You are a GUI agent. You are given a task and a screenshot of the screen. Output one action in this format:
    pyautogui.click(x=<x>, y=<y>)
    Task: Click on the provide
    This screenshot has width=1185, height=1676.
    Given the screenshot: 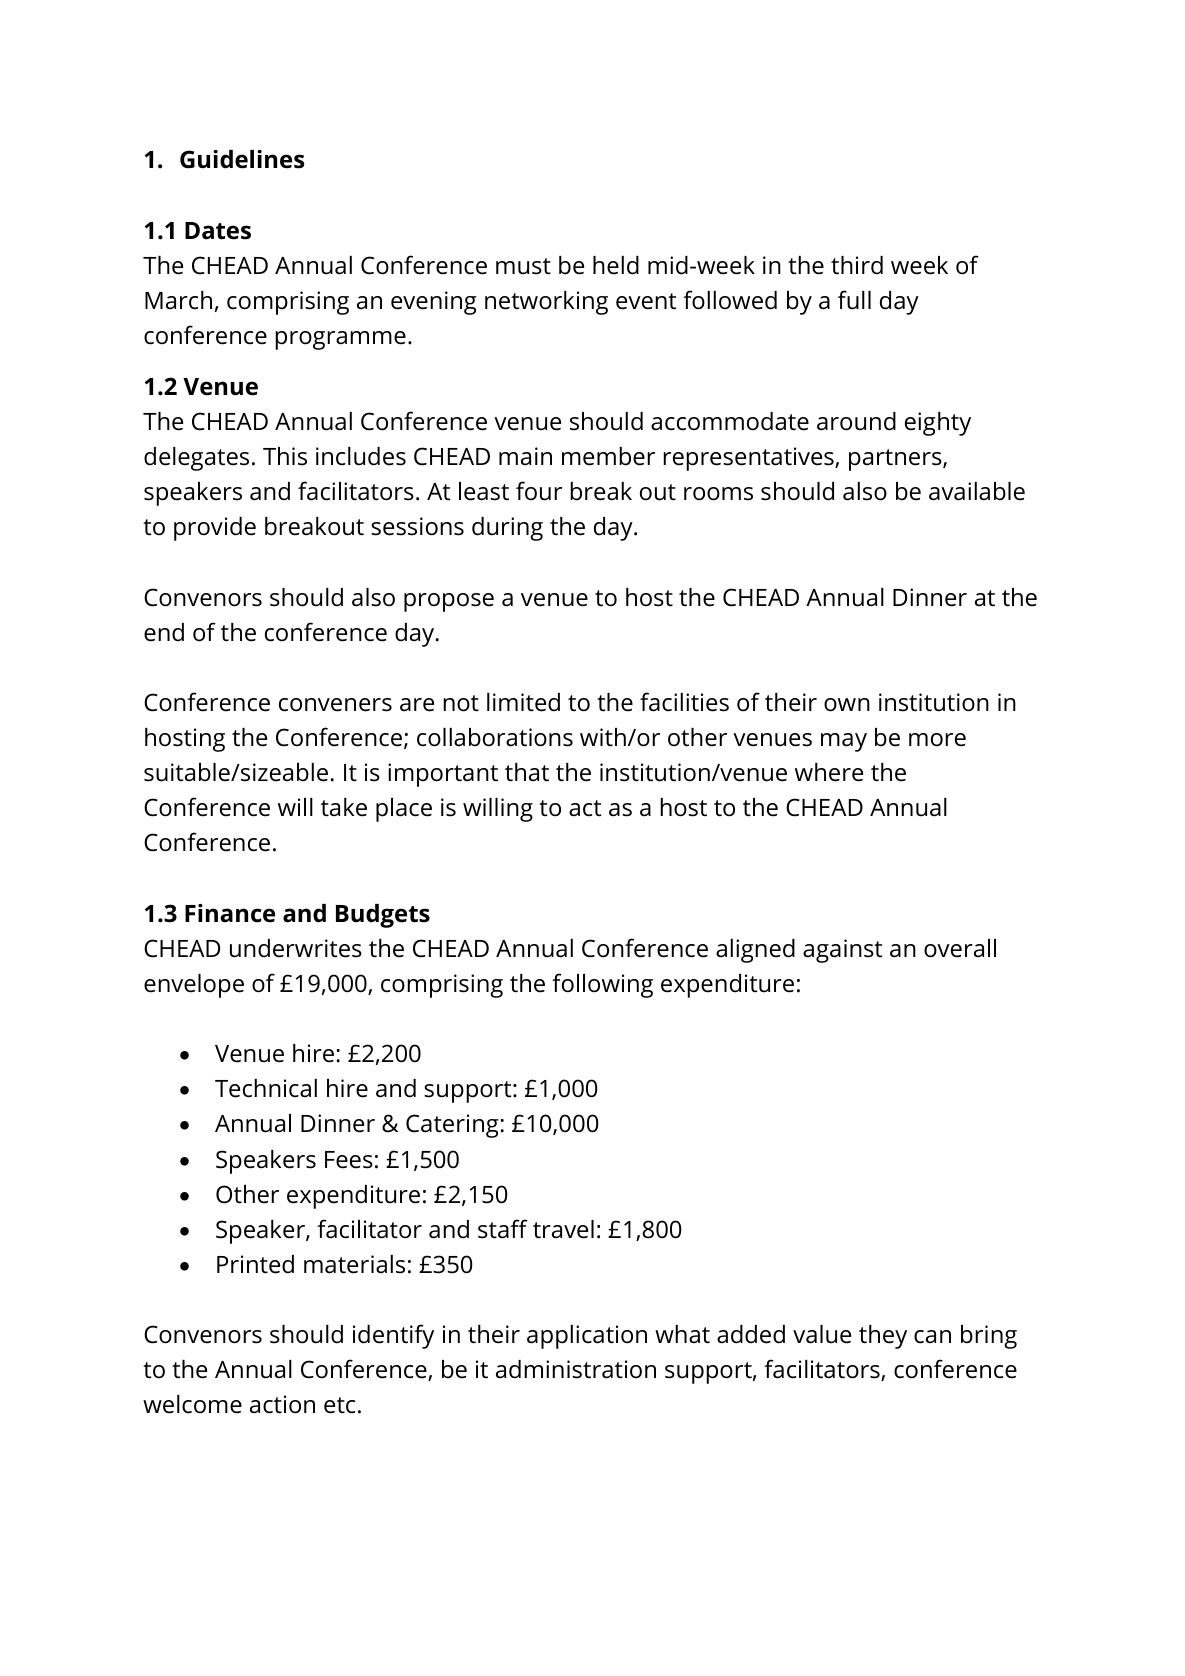 What is the action you would take?
    pyautogui.click(x=215, y=529)
